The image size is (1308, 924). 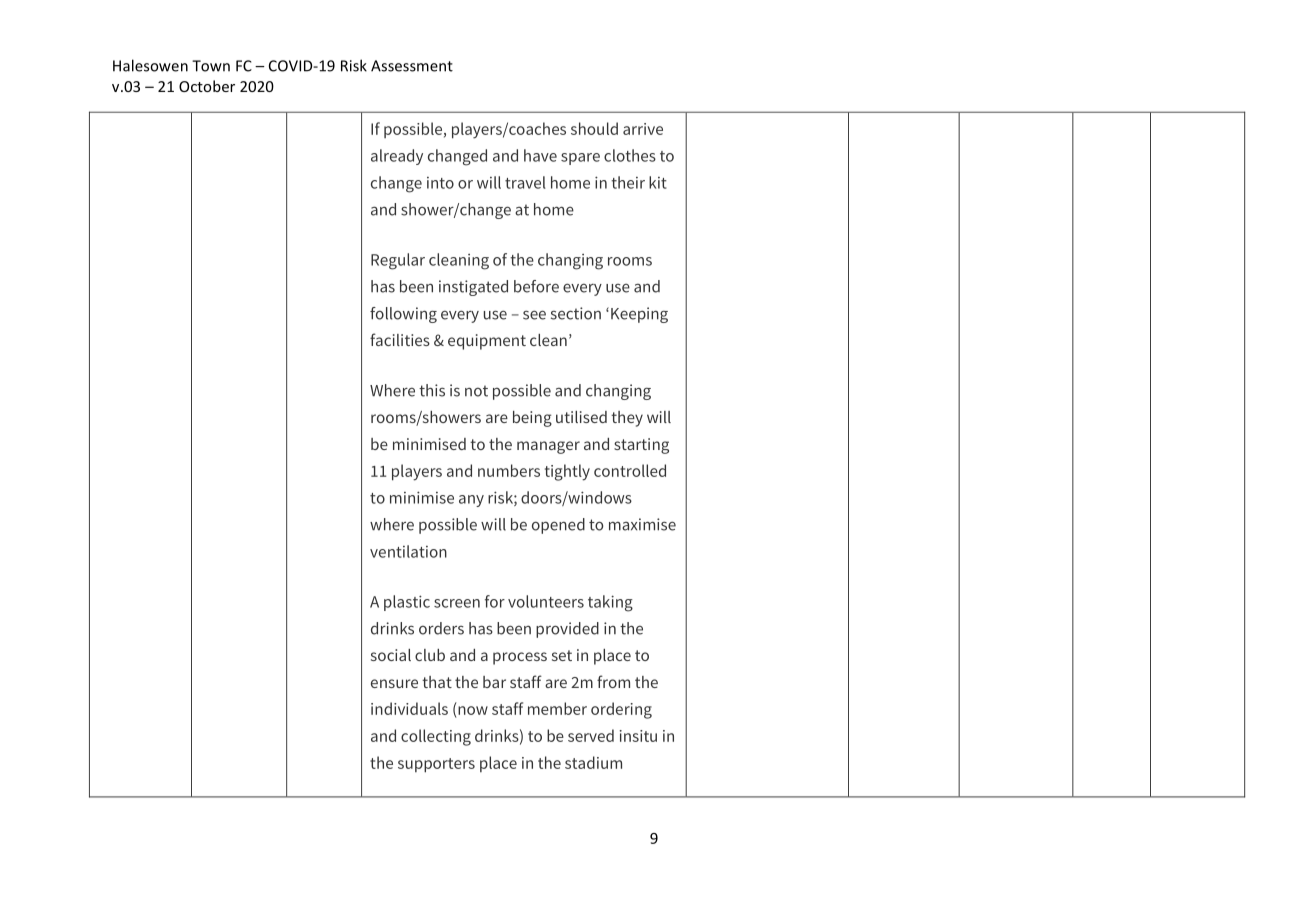 I want to click on should, so click(x=594, y=128).
